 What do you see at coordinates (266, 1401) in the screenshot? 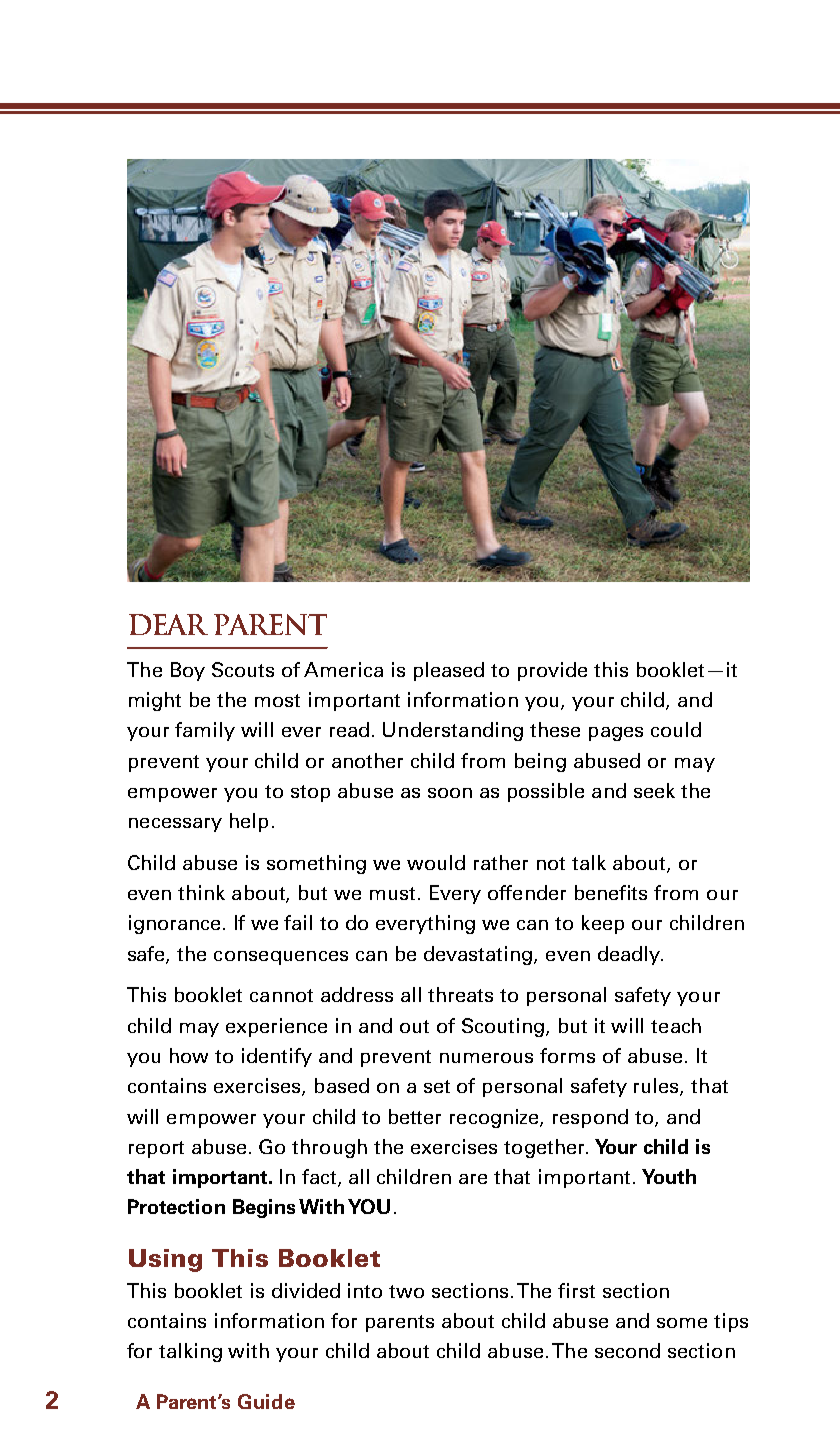
I see `Guide` at bounding box center [266, 1401].
